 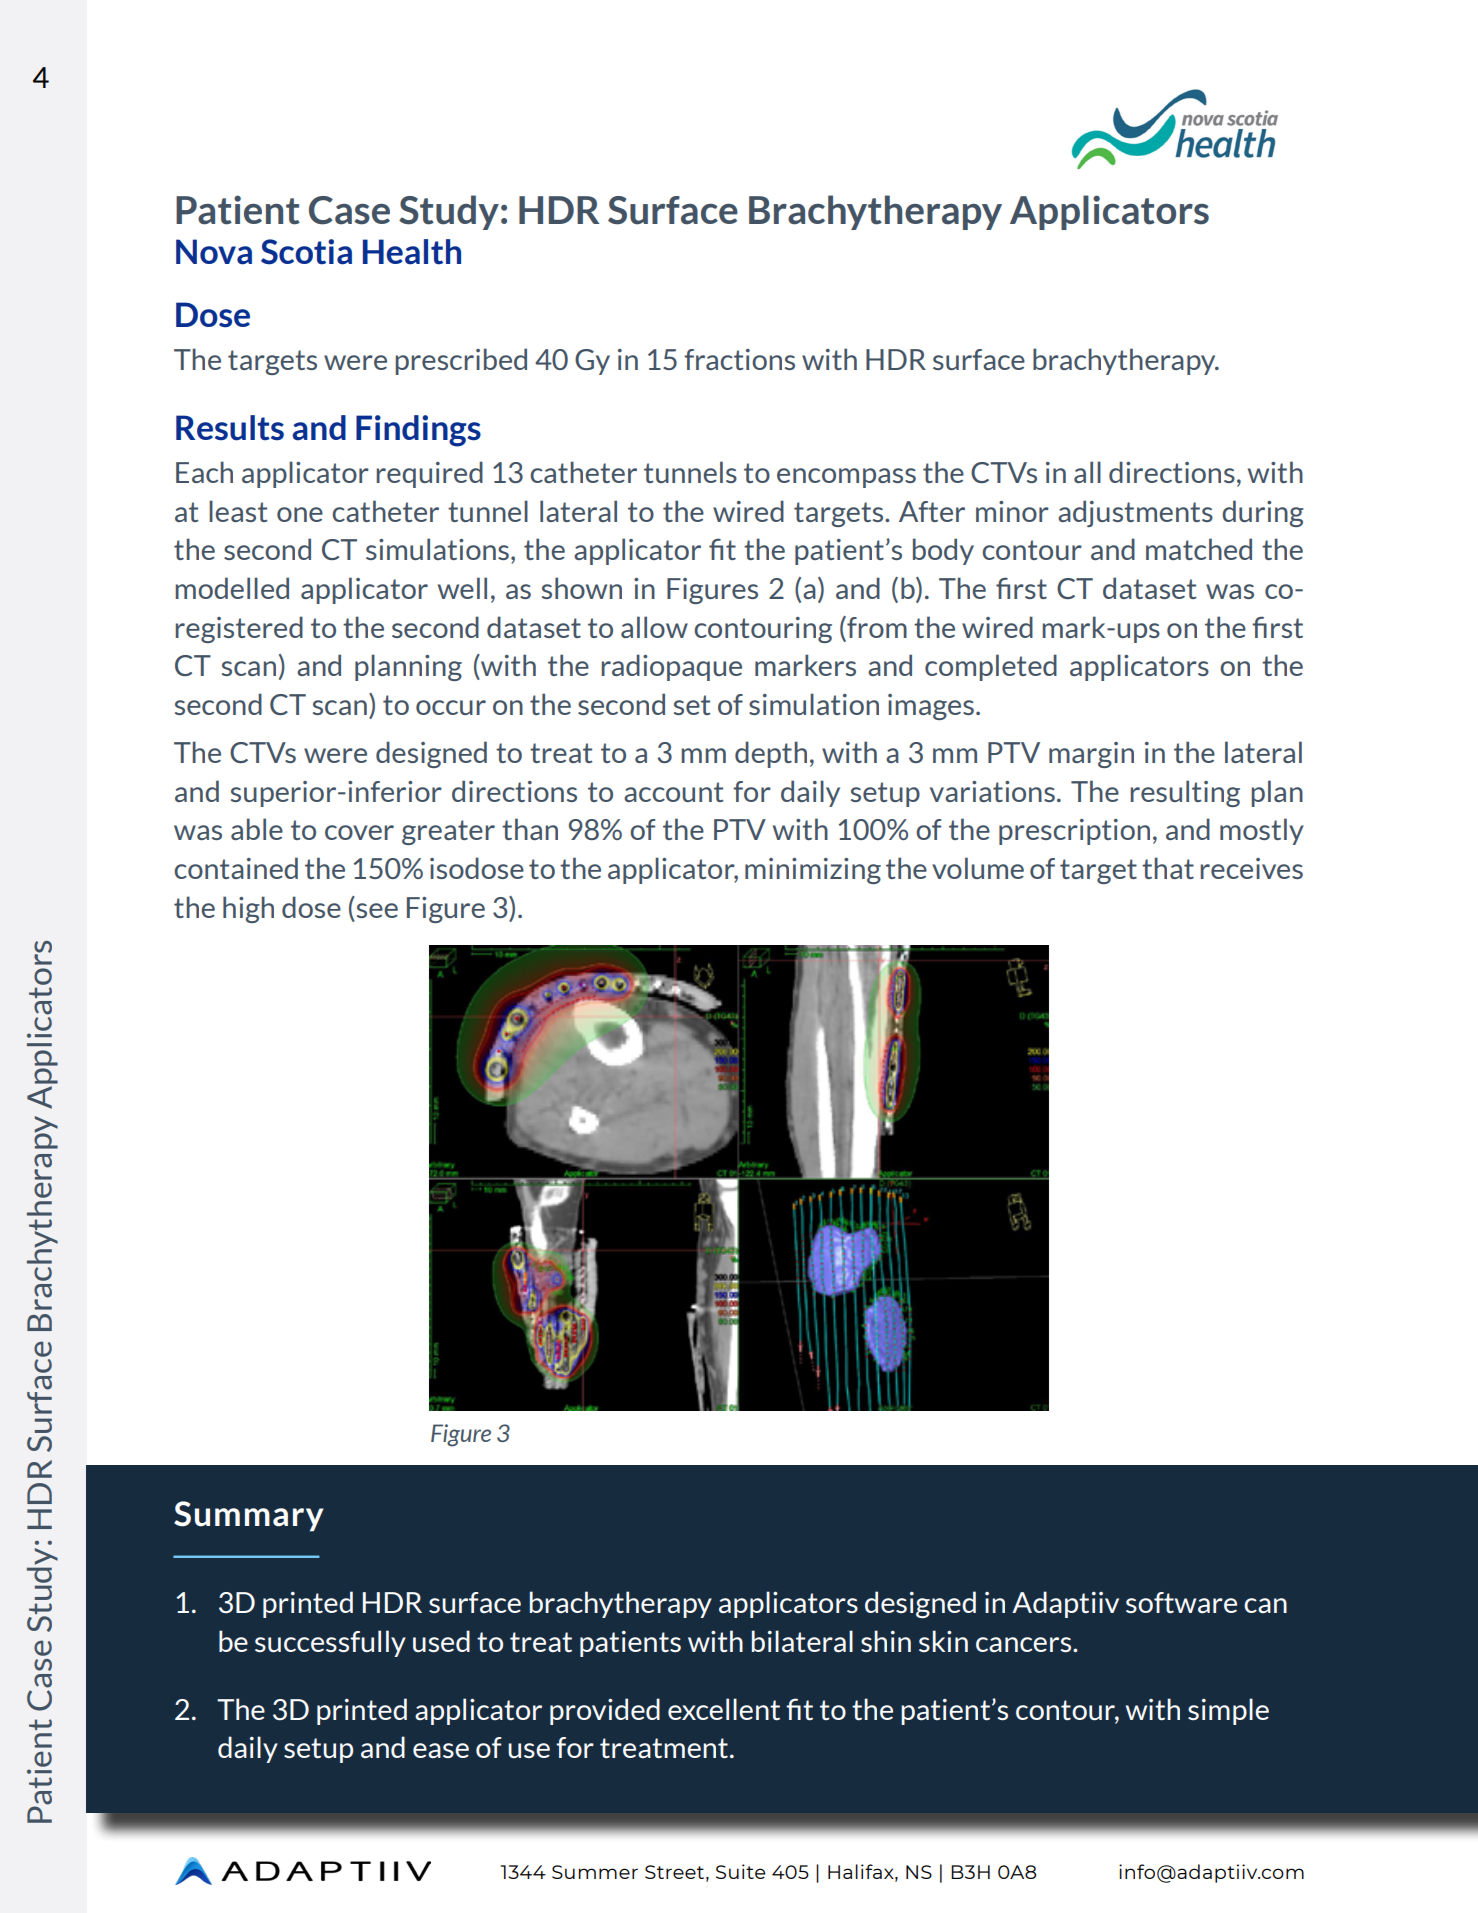 What do you see at coordinates (1168, 868) in the image?
I see `that` at bounding box center [1168, 868].
